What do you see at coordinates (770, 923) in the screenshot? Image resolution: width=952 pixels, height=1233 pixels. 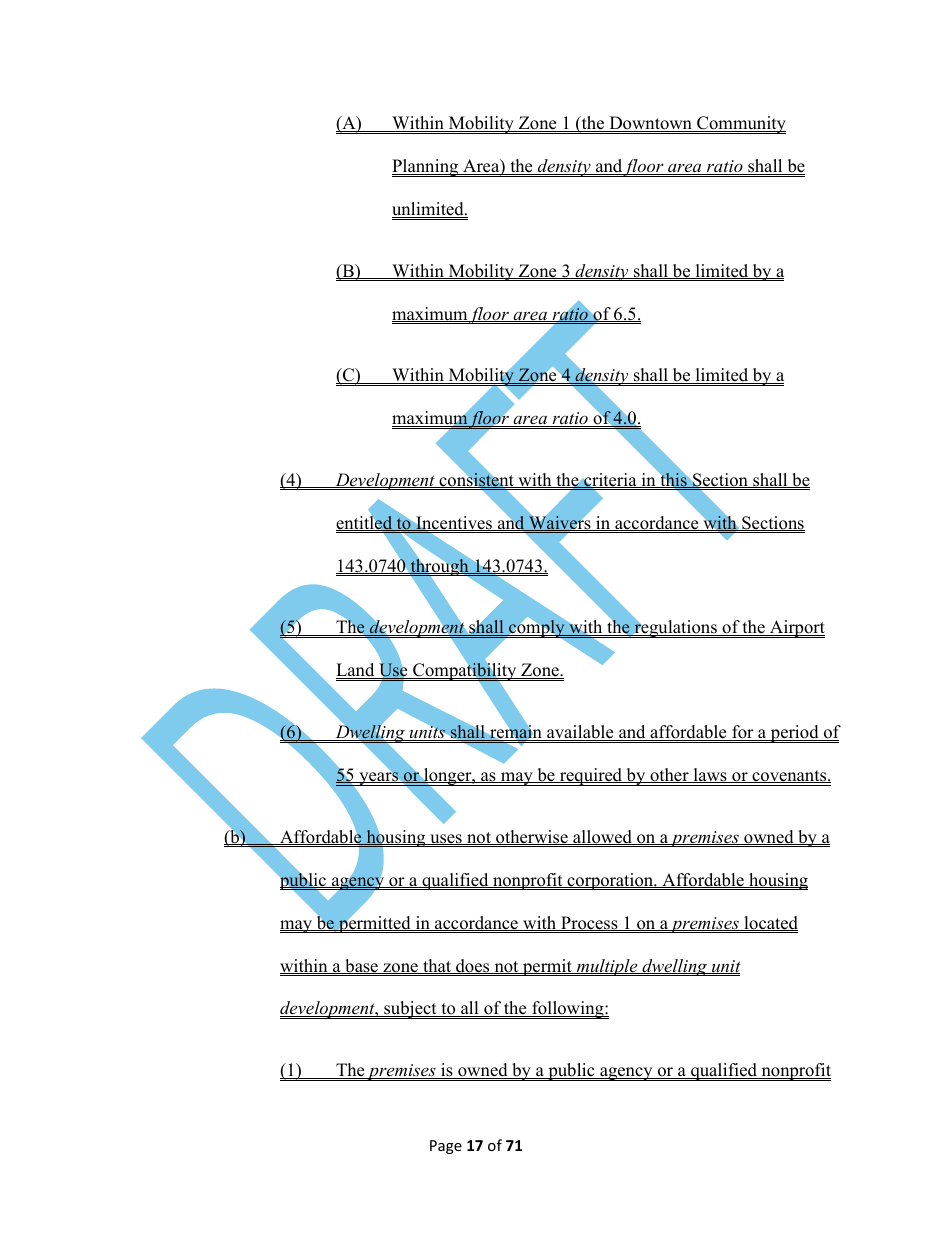 I see `located` at bounding box center [770, 923].
